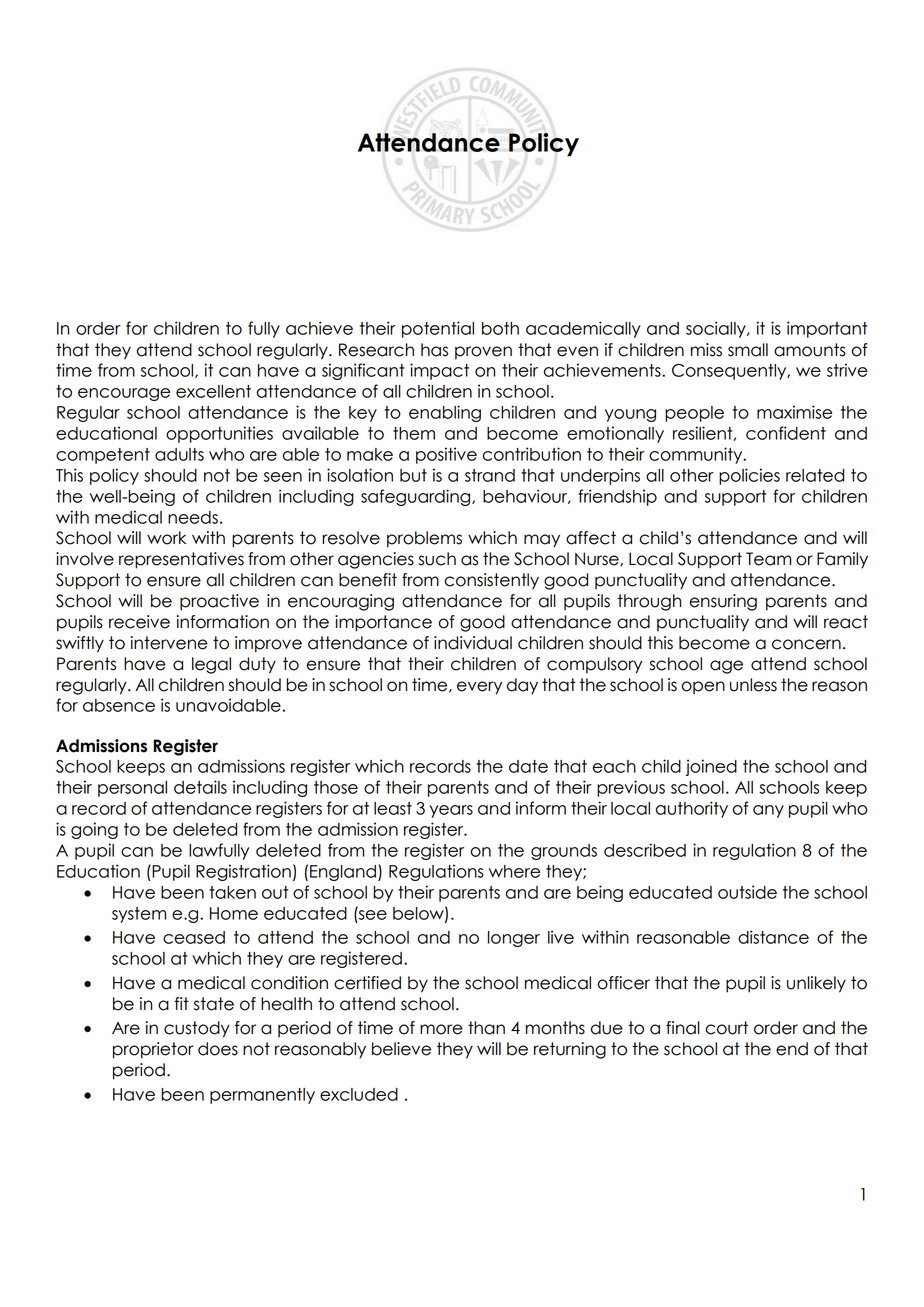 The height and width of the screenshot is (1307, 924). What do you see at coordinates (748, 350) in the screenshot?
I see `small` at bounding box center [748, 350].
